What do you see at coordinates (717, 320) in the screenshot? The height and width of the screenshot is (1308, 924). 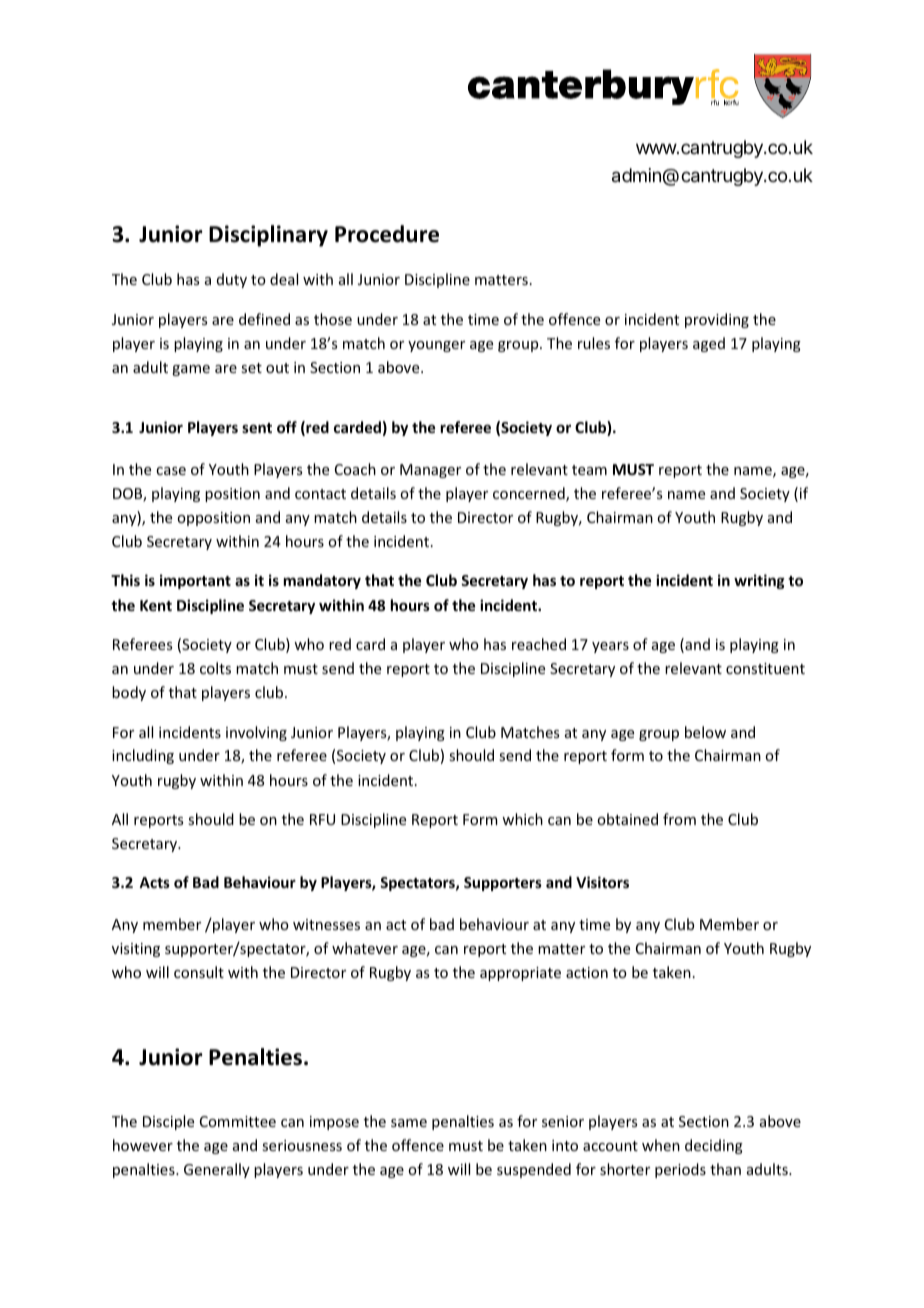 I see `providing` at bounding box center [717, 320].
